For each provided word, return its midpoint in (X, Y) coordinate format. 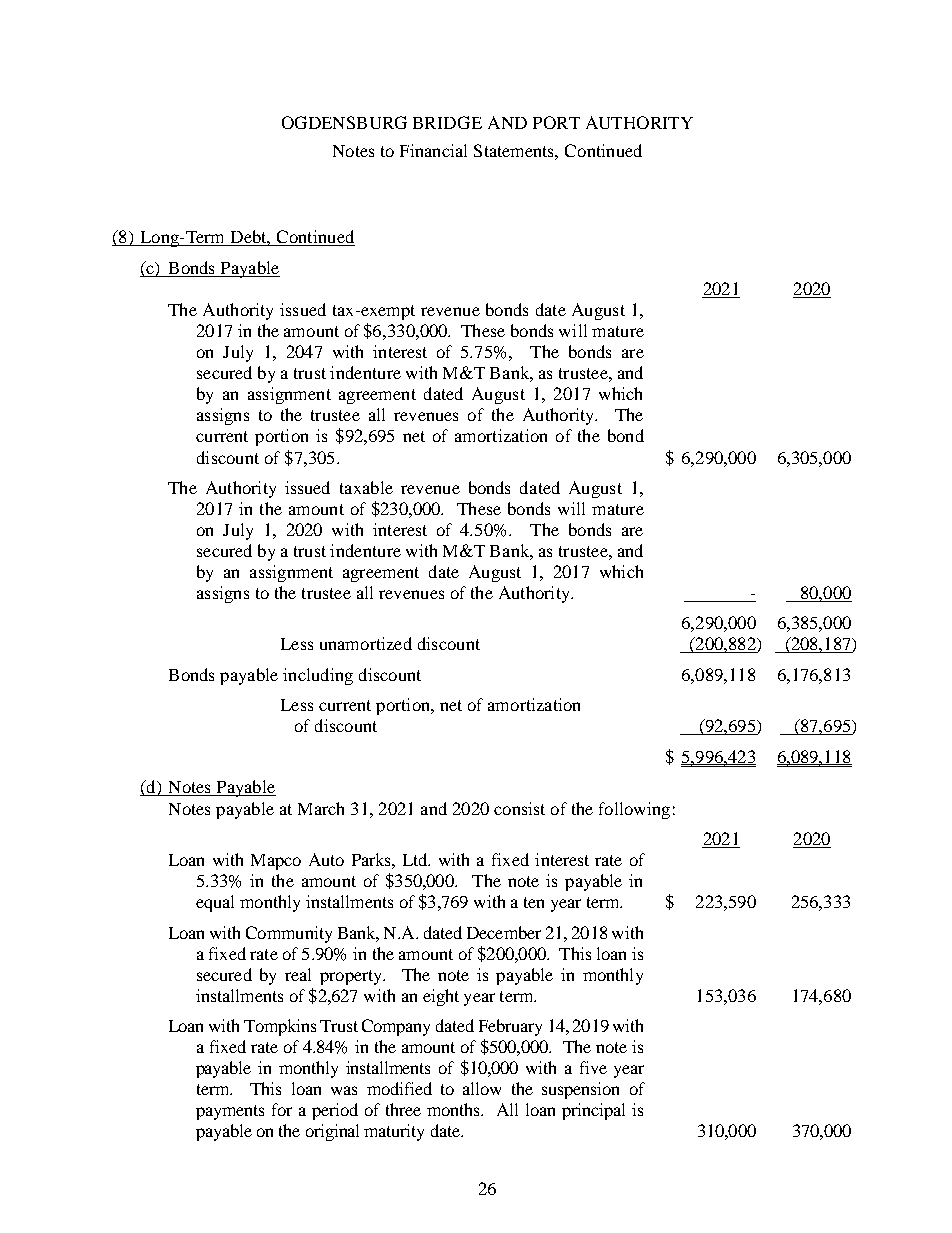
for (282, 1109)
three (403, 1109)
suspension (580, 1090)
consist (519, 808)
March (321, 808)
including (318, 676)
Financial (433, 150)
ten (534, 902)
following (634, 810)
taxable (366, 487)
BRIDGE (447, 122)
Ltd (416, 859)
